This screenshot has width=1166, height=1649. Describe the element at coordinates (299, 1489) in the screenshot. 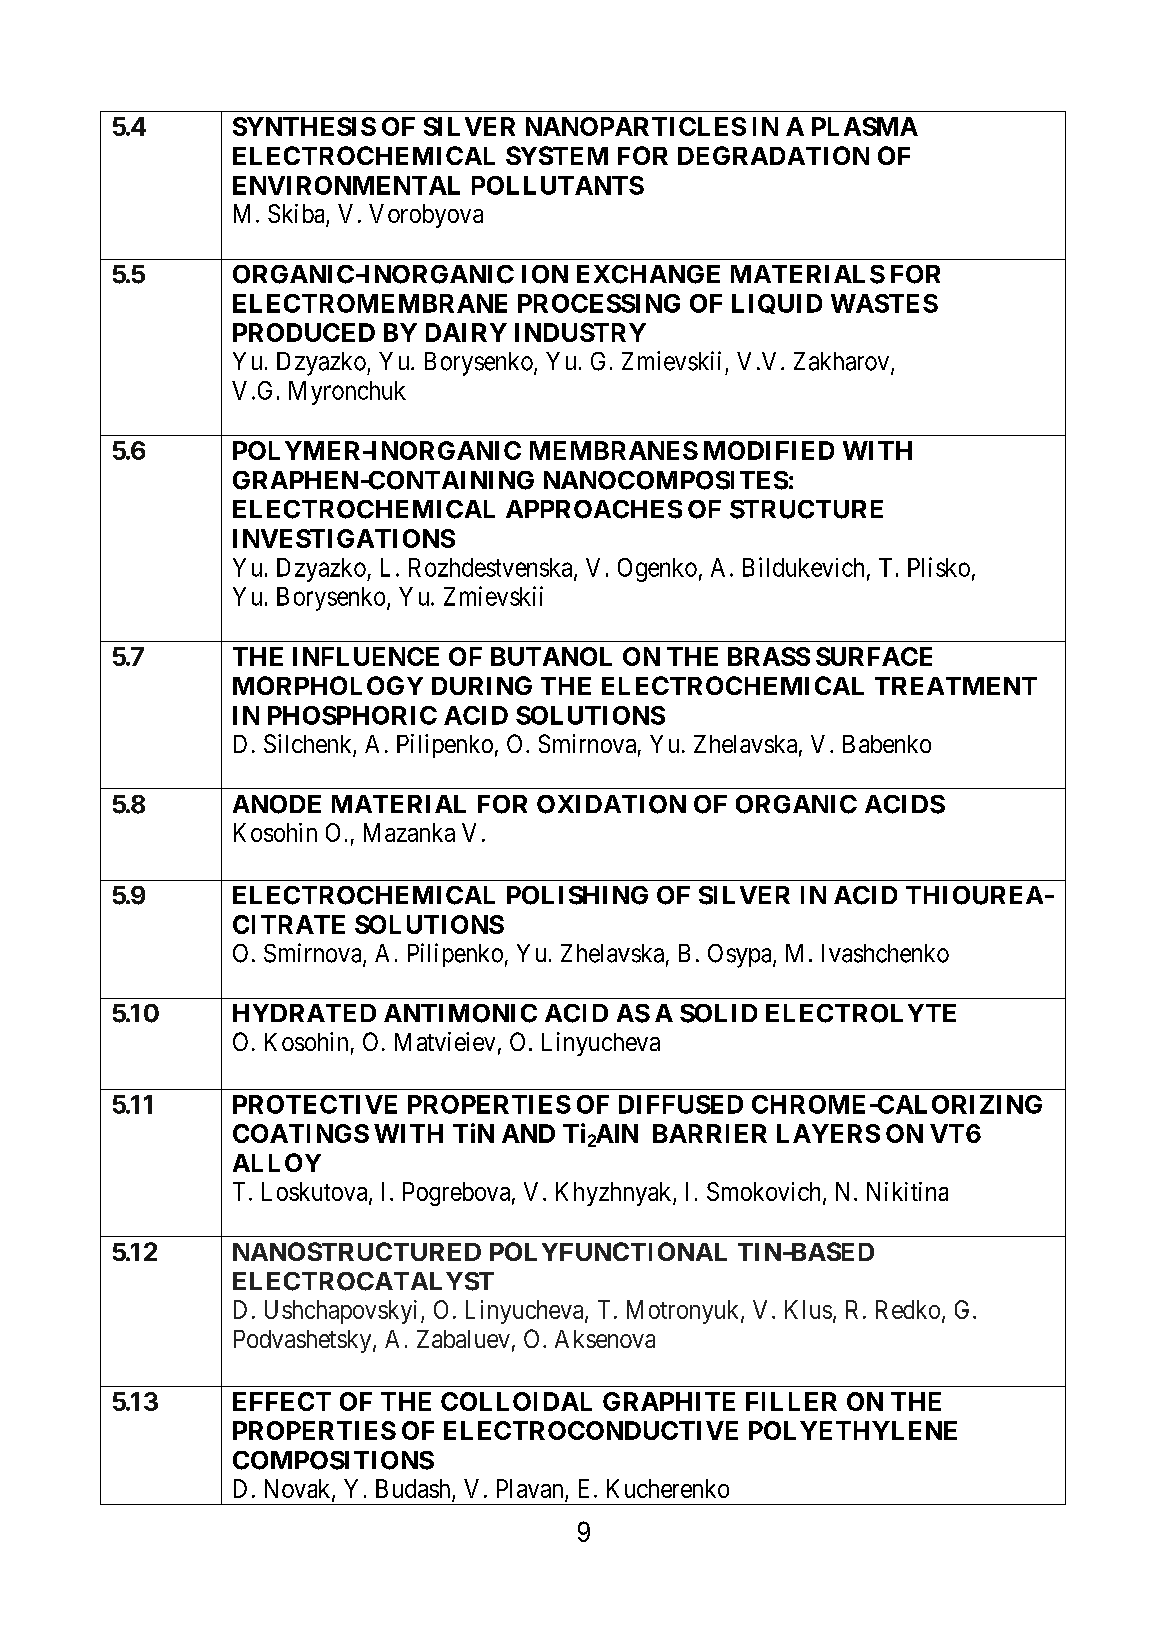

I see `Novak` at that location.
